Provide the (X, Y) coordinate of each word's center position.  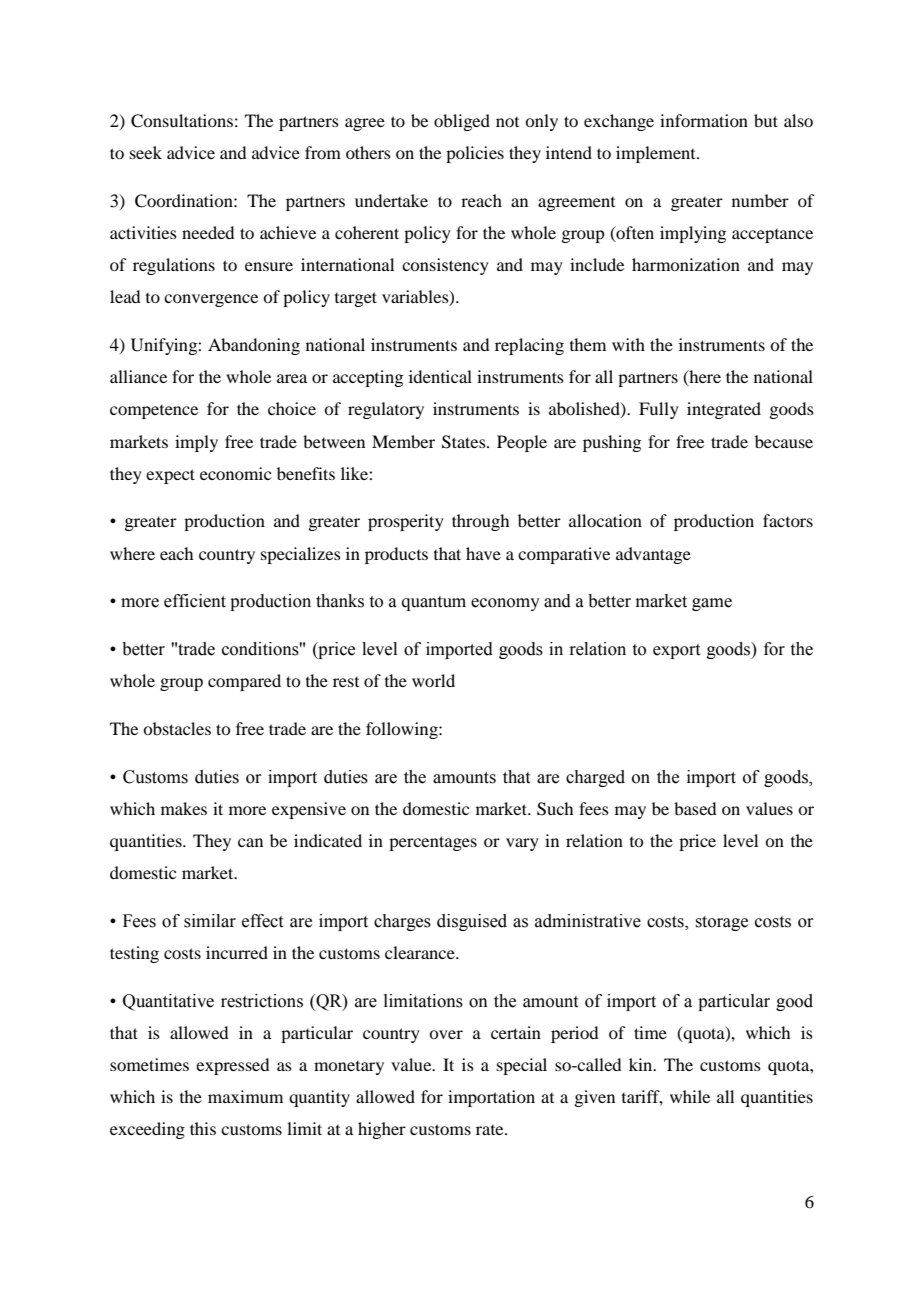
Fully (659, 410)
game (712, 604)
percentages (433, 843)
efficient (195, 601)
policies (475, 154)
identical (440, 376)
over (446, 1034)
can (250, 842)
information (704, 120)
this (203, 1128)
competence (154, 412)
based (695, 808)
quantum (434, 603)
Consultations (182, 121)
